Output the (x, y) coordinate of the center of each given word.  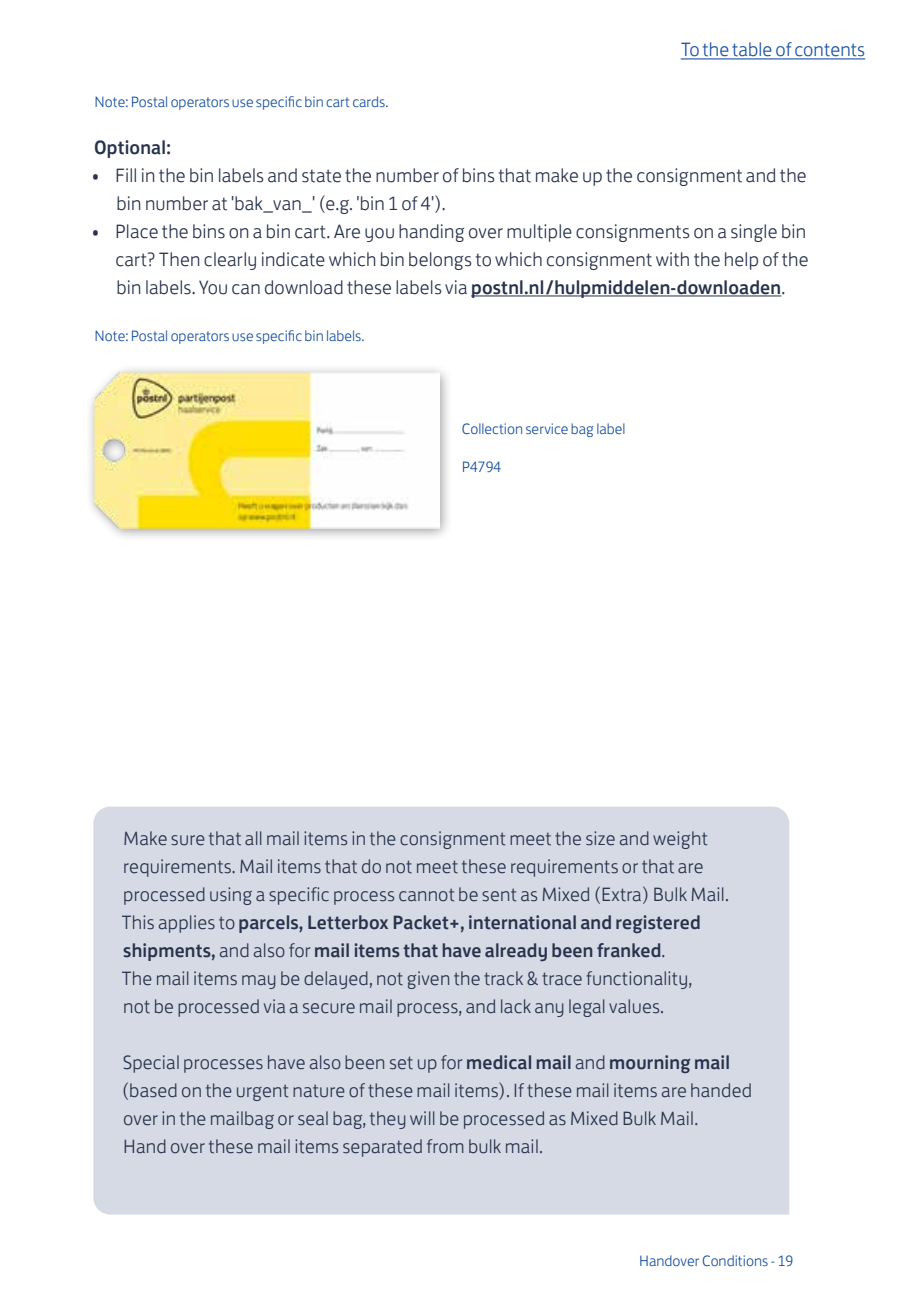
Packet (422, 922)
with (672, 259)
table (752, 49)
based (153, 1090)
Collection (492, 428)
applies (187, 924)
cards (370, 101)
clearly (230, 261)
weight (680, 840)
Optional (130, 149)
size (600, 838)
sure (188, 840)
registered (658, 924)
